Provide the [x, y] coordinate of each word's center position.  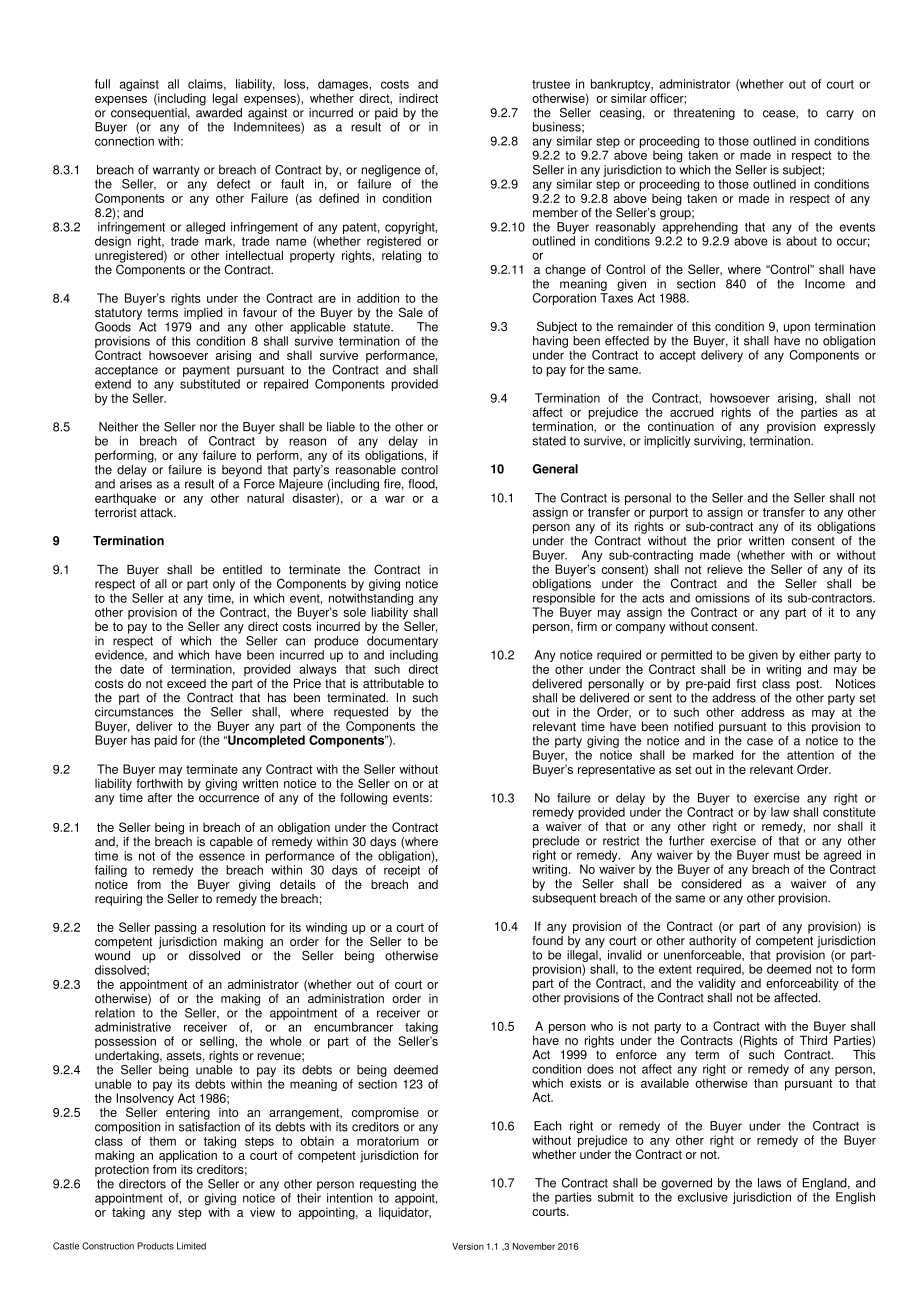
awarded [219, 111]
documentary [402, 642]
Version [468, 1246]
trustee [551, 84]
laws [769, 1183]
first [746, 684]
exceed [186, 683]
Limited [191, 1246]
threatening [704, 114]
